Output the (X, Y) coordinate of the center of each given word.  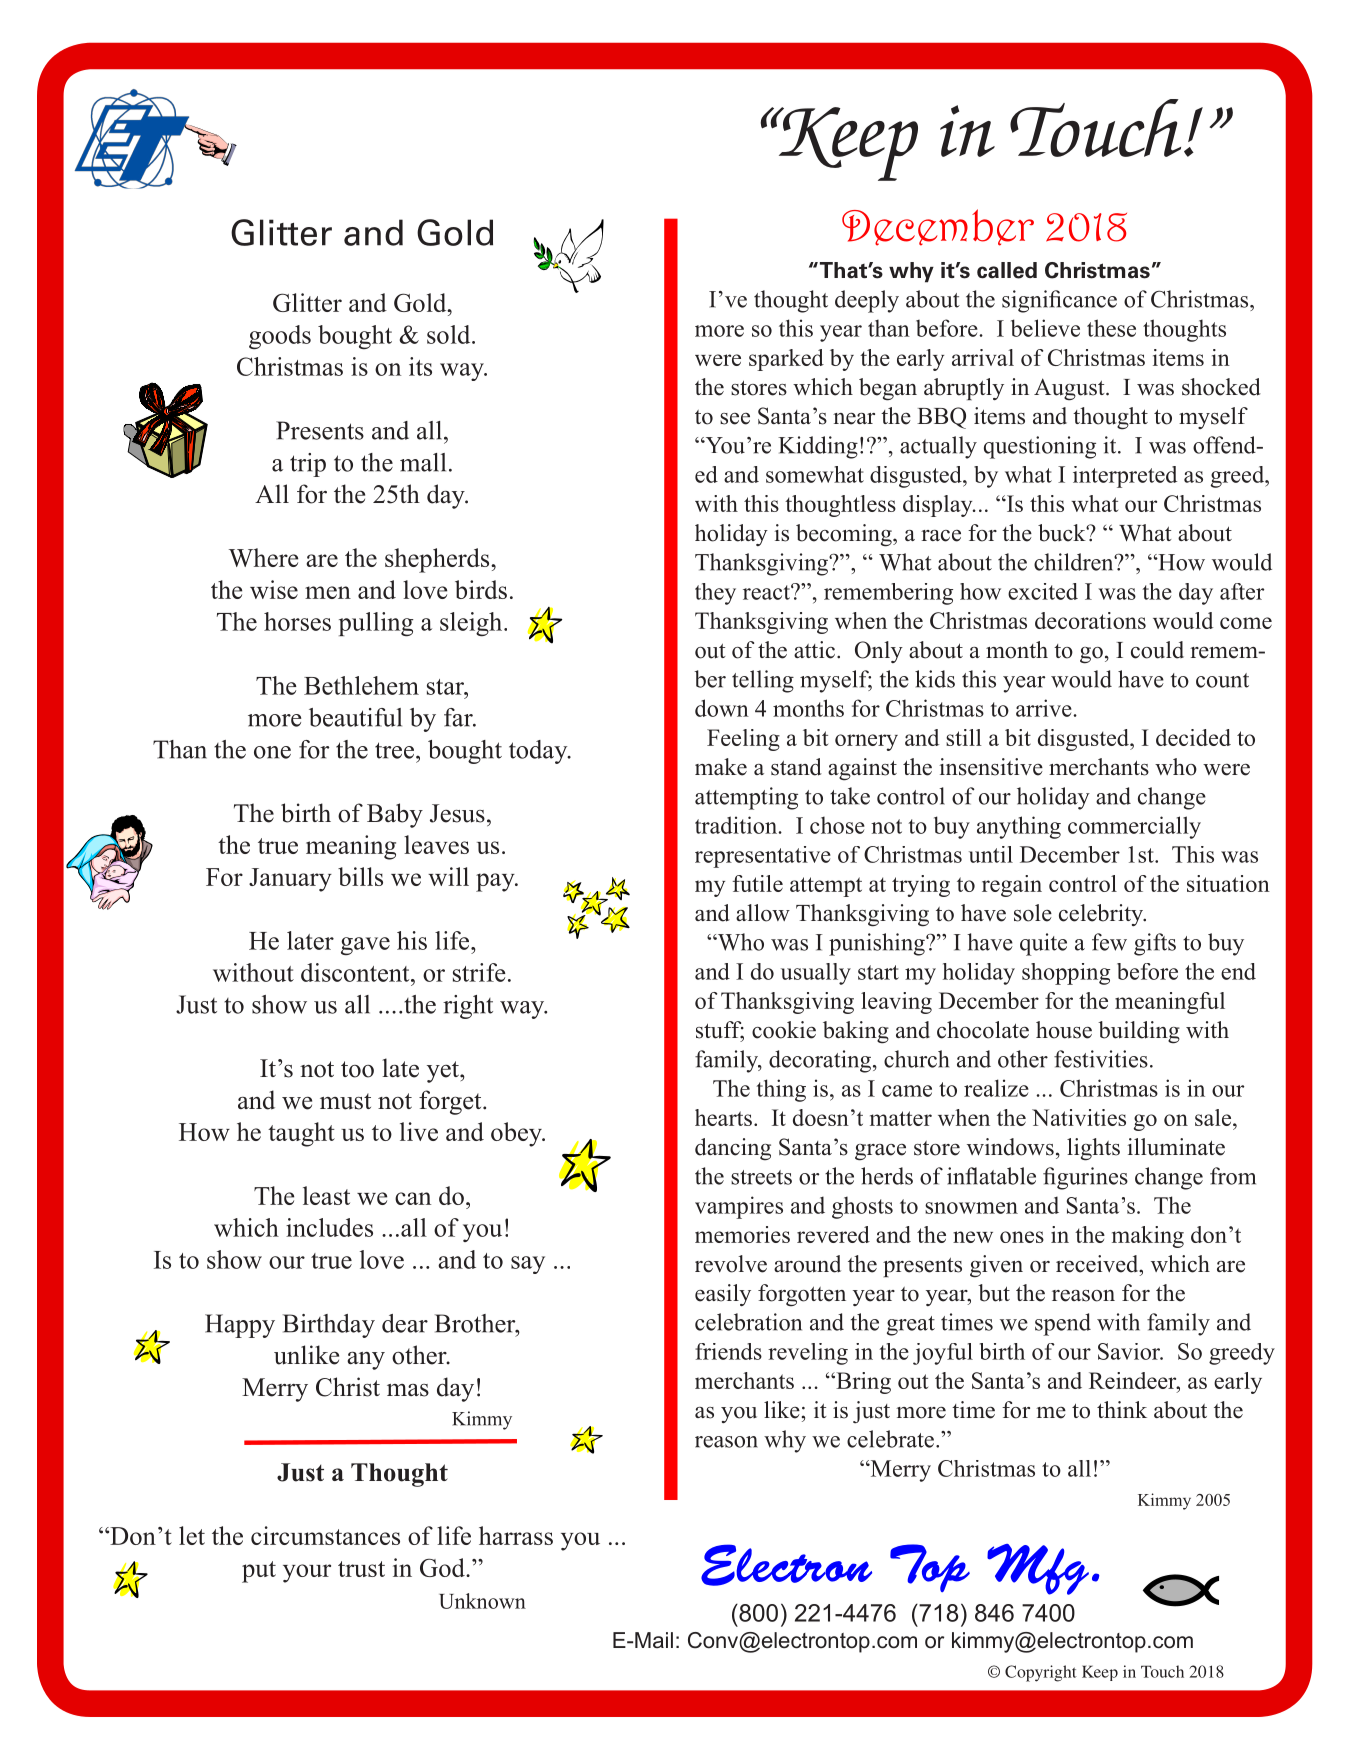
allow (763, 913)
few (1109, 942)
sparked (786, 360)
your (307, 1573)
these (1111, 328)
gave (365, 946)
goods (280, 337)
